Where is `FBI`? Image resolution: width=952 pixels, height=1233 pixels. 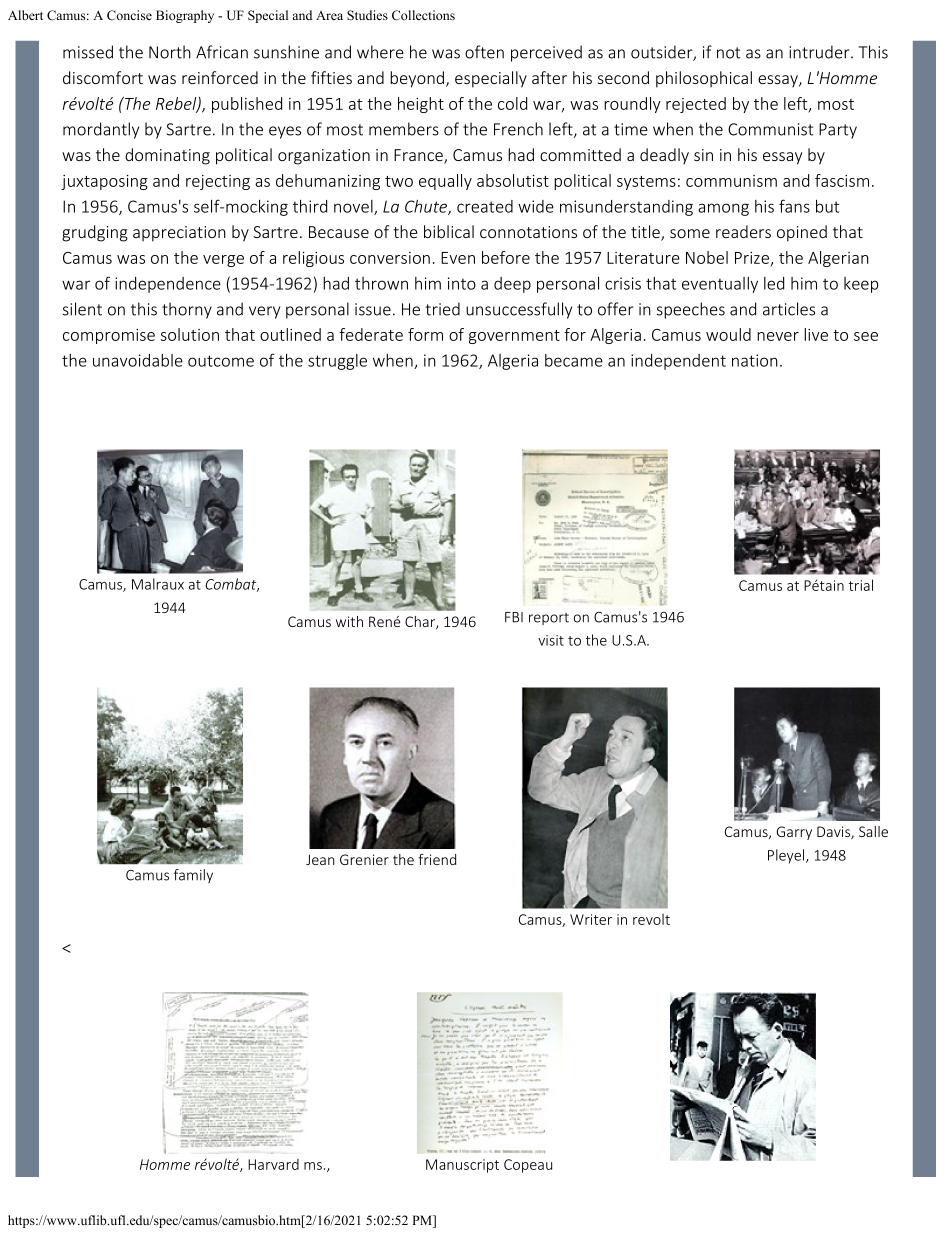
FBI is located at coordinates (514, 617).
